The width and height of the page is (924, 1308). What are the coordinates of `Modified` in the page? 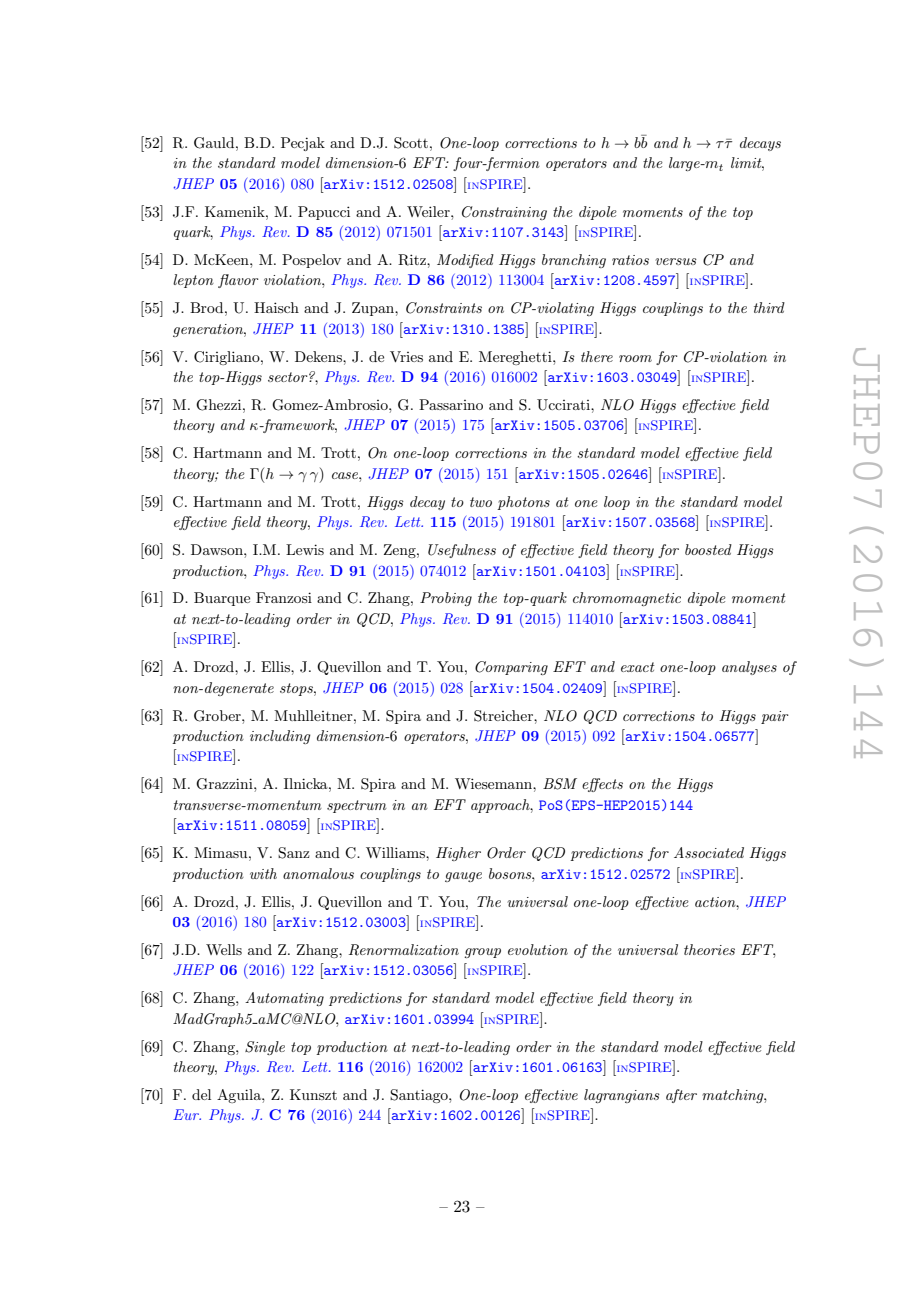 It's located at (465, 261).
